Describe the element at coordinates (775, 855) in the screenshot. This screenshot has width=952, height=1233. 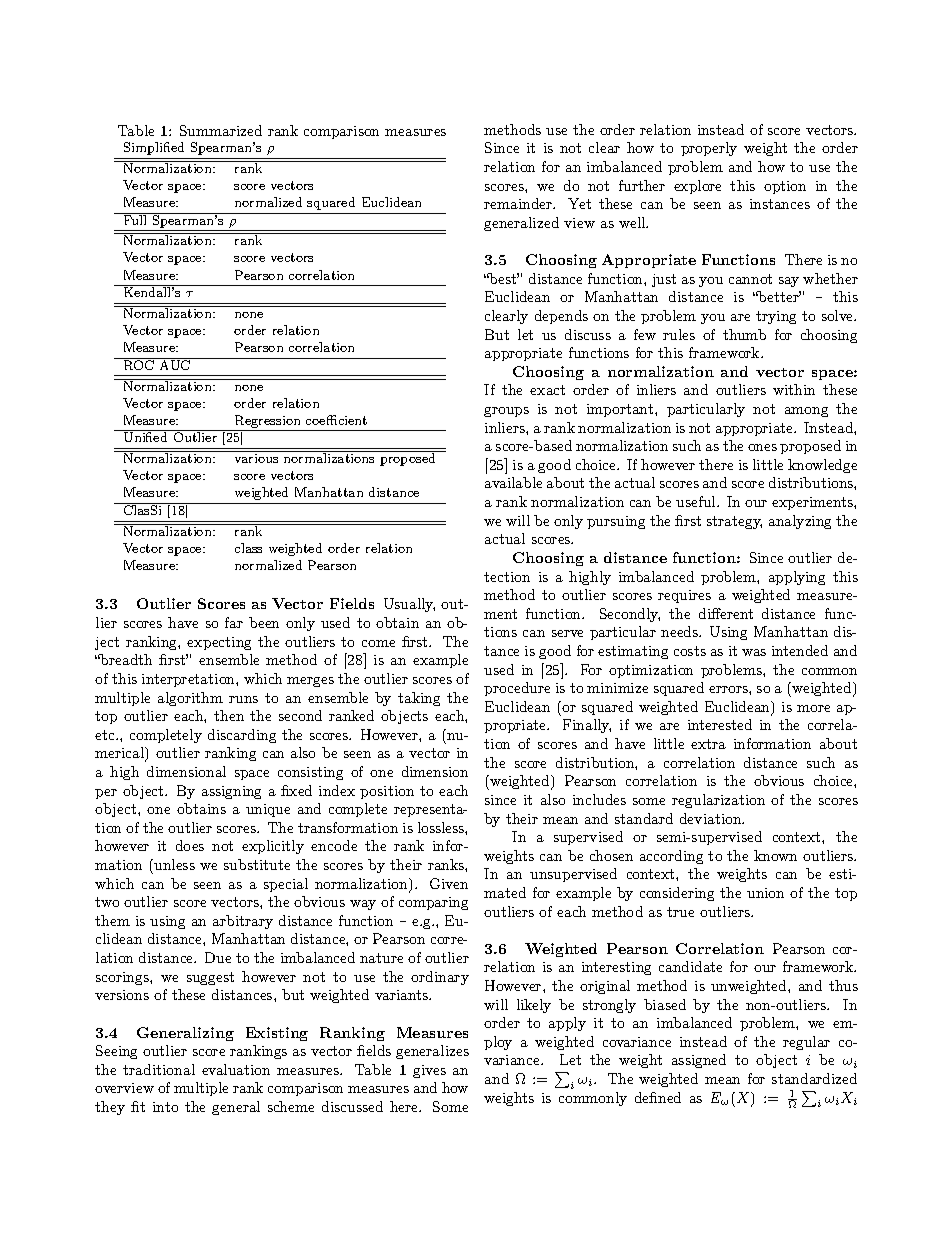
I see `known` at that location.
